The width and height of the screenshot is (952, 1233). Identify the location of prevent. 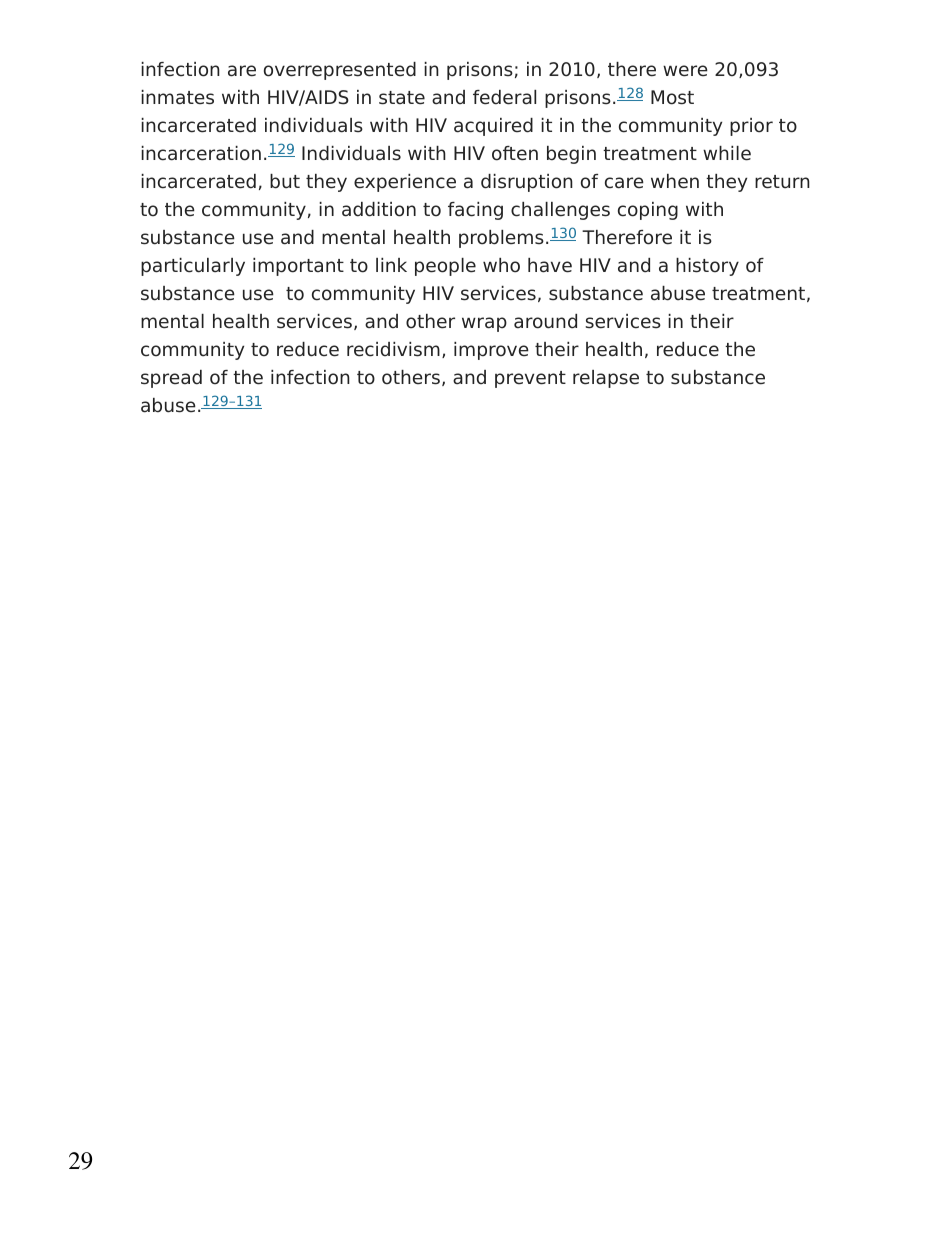
(530, 379).
